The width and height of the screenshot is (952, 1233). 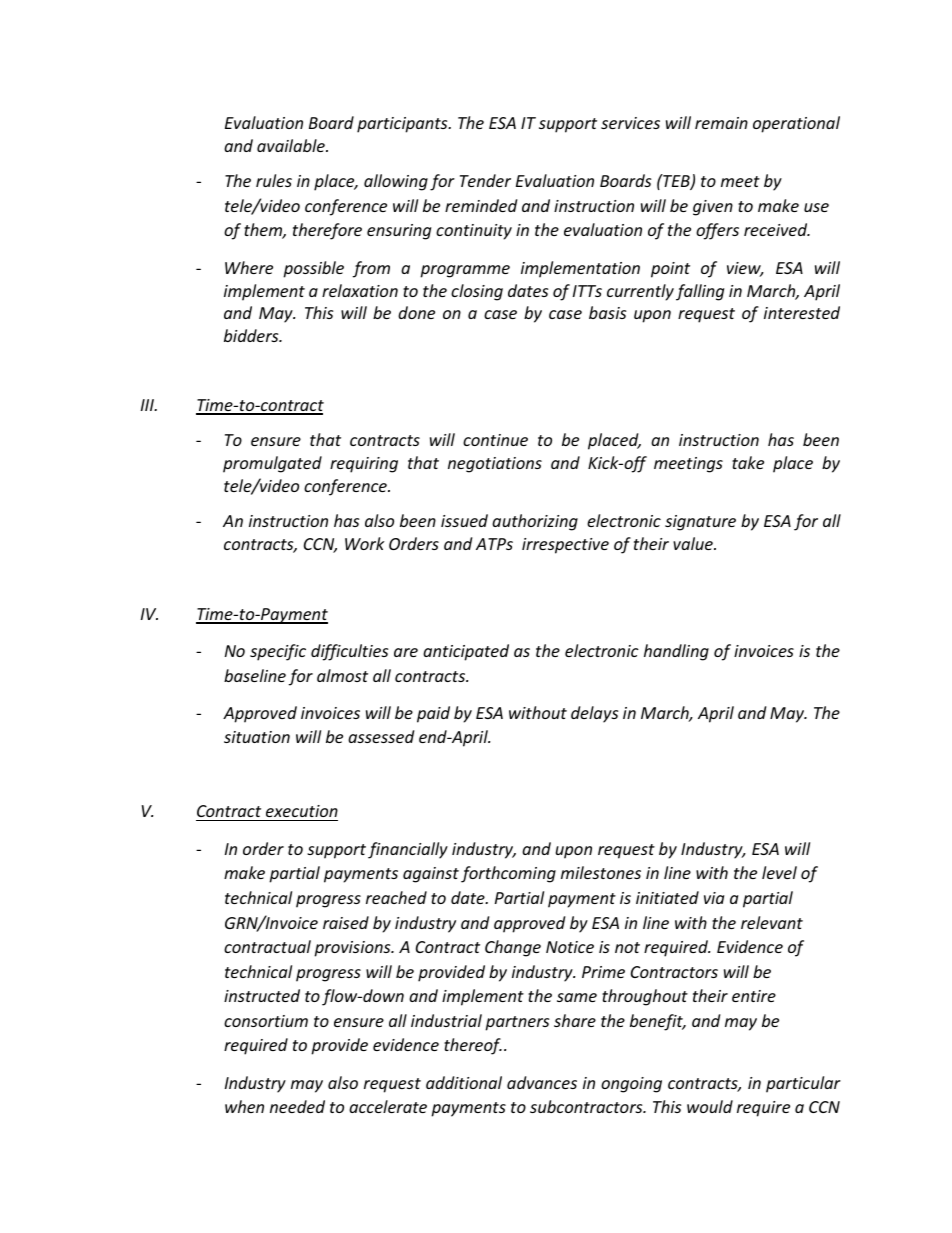 What do you see at coordinates (721, 123) in the screenshot?
I see `remain` at bounding box center [721, 123].
